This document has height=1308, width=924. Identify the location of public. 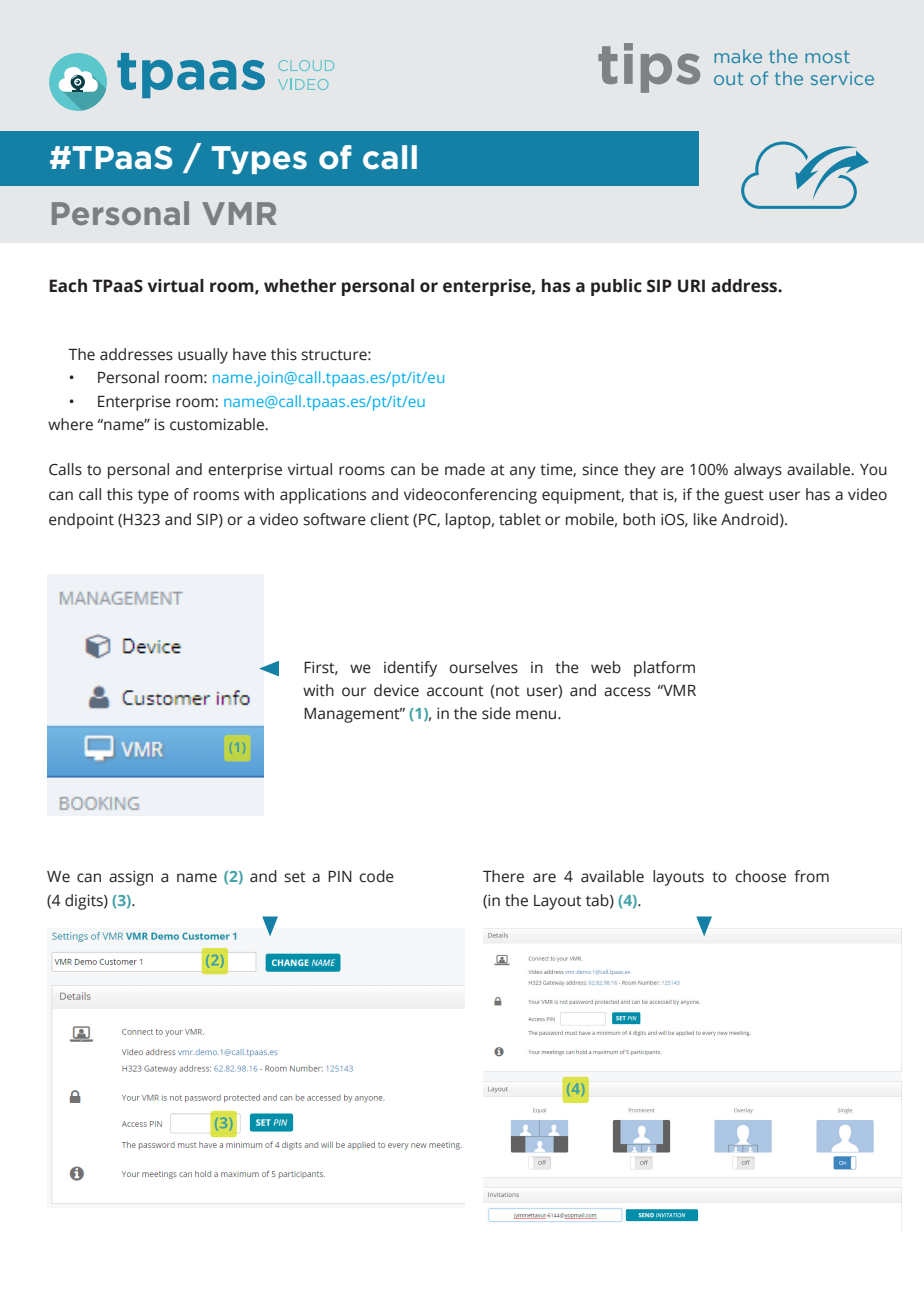
(616, 287).
